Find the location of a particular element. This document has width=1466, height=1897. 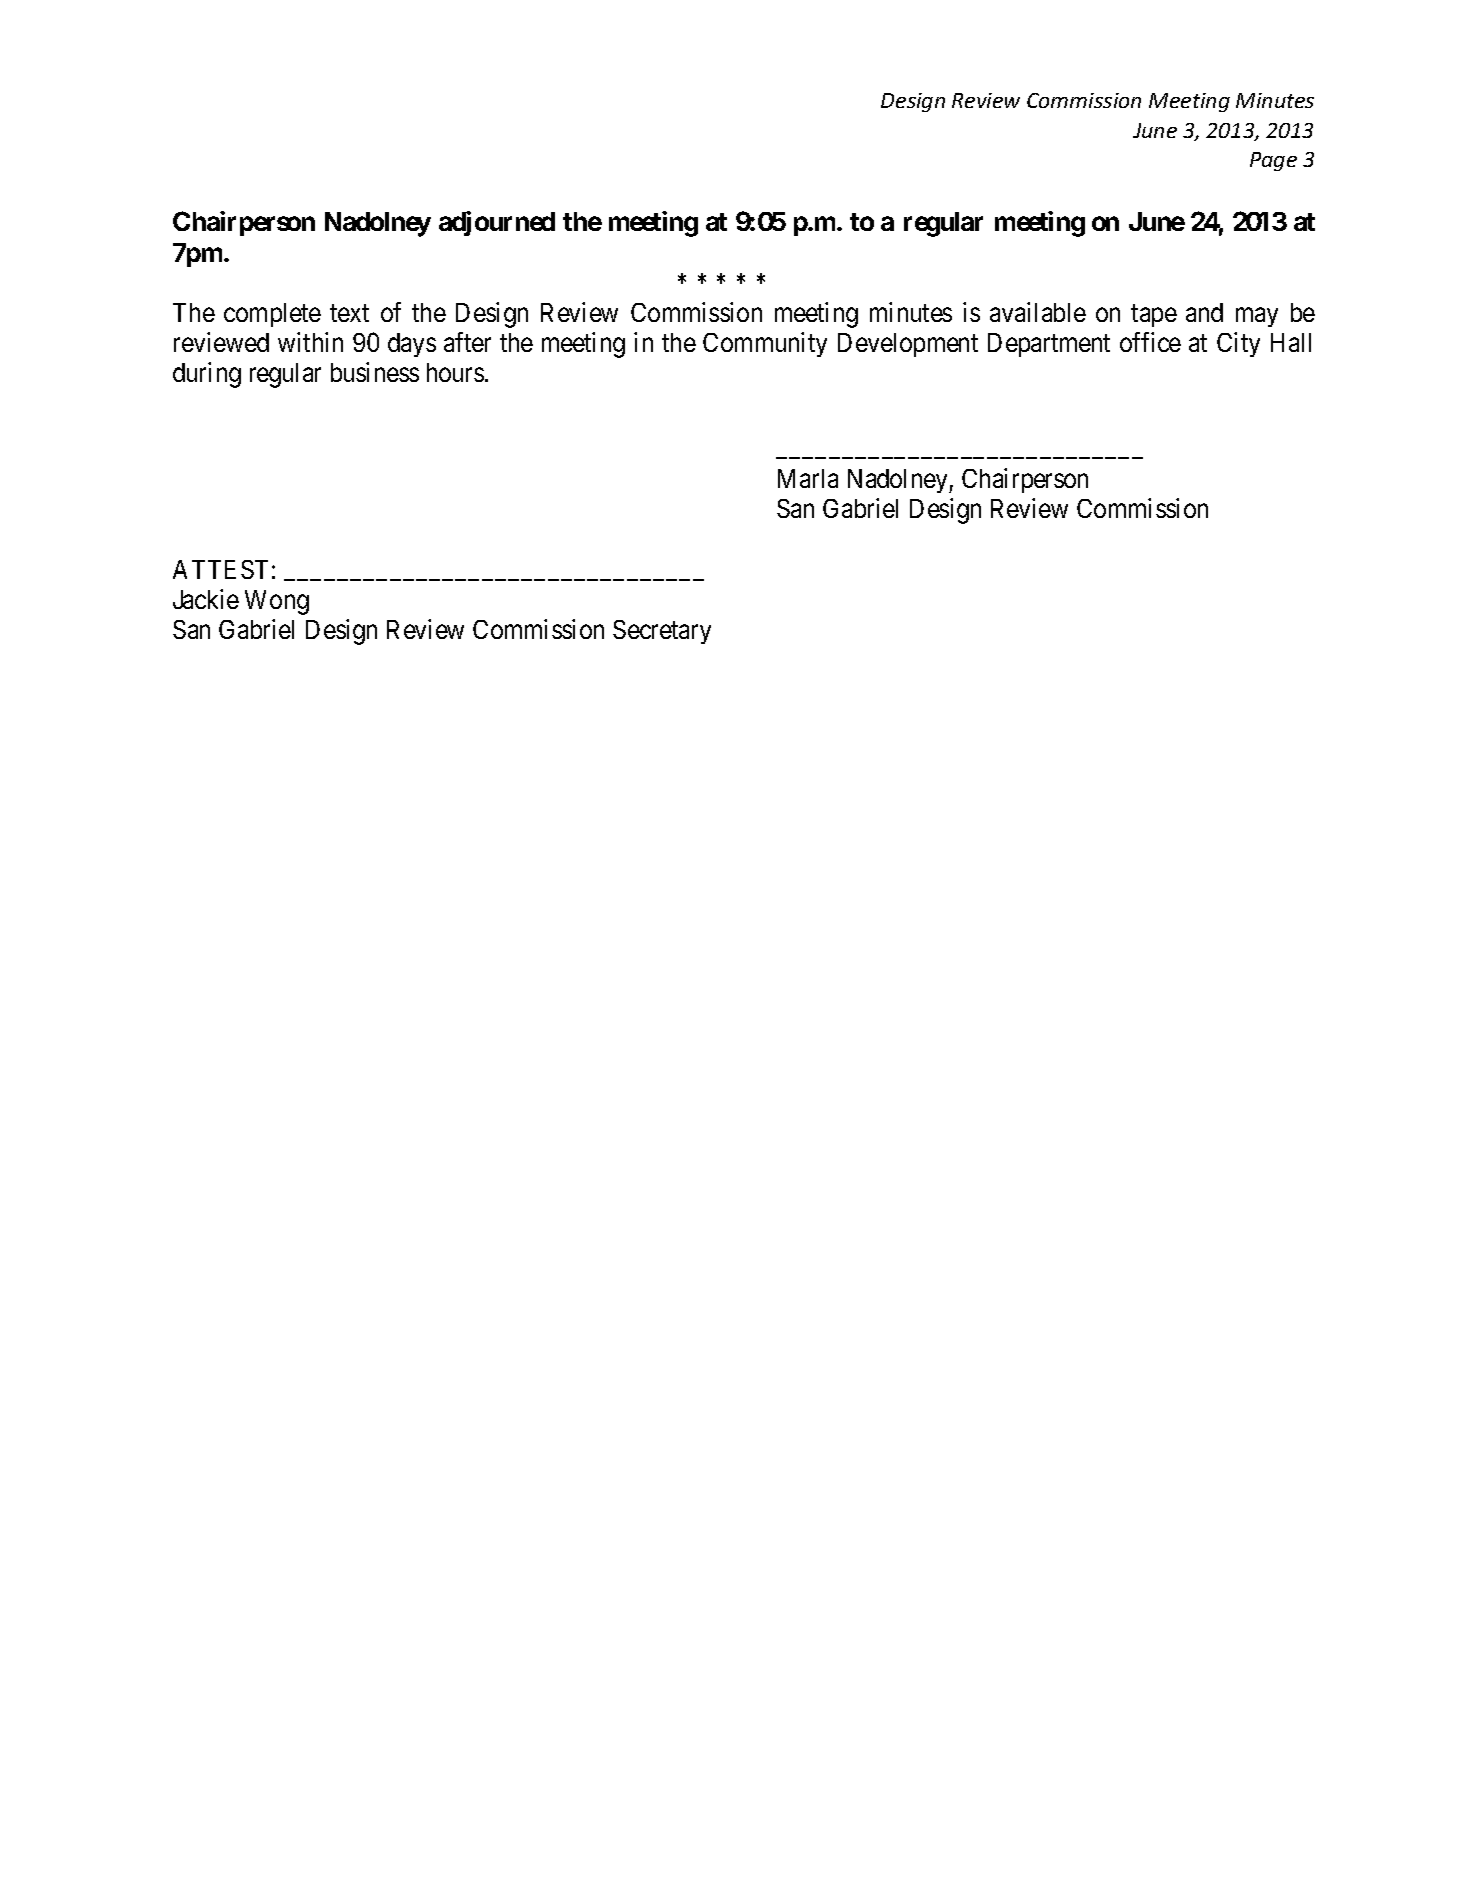

City is located at coordinates (1238, 344).
